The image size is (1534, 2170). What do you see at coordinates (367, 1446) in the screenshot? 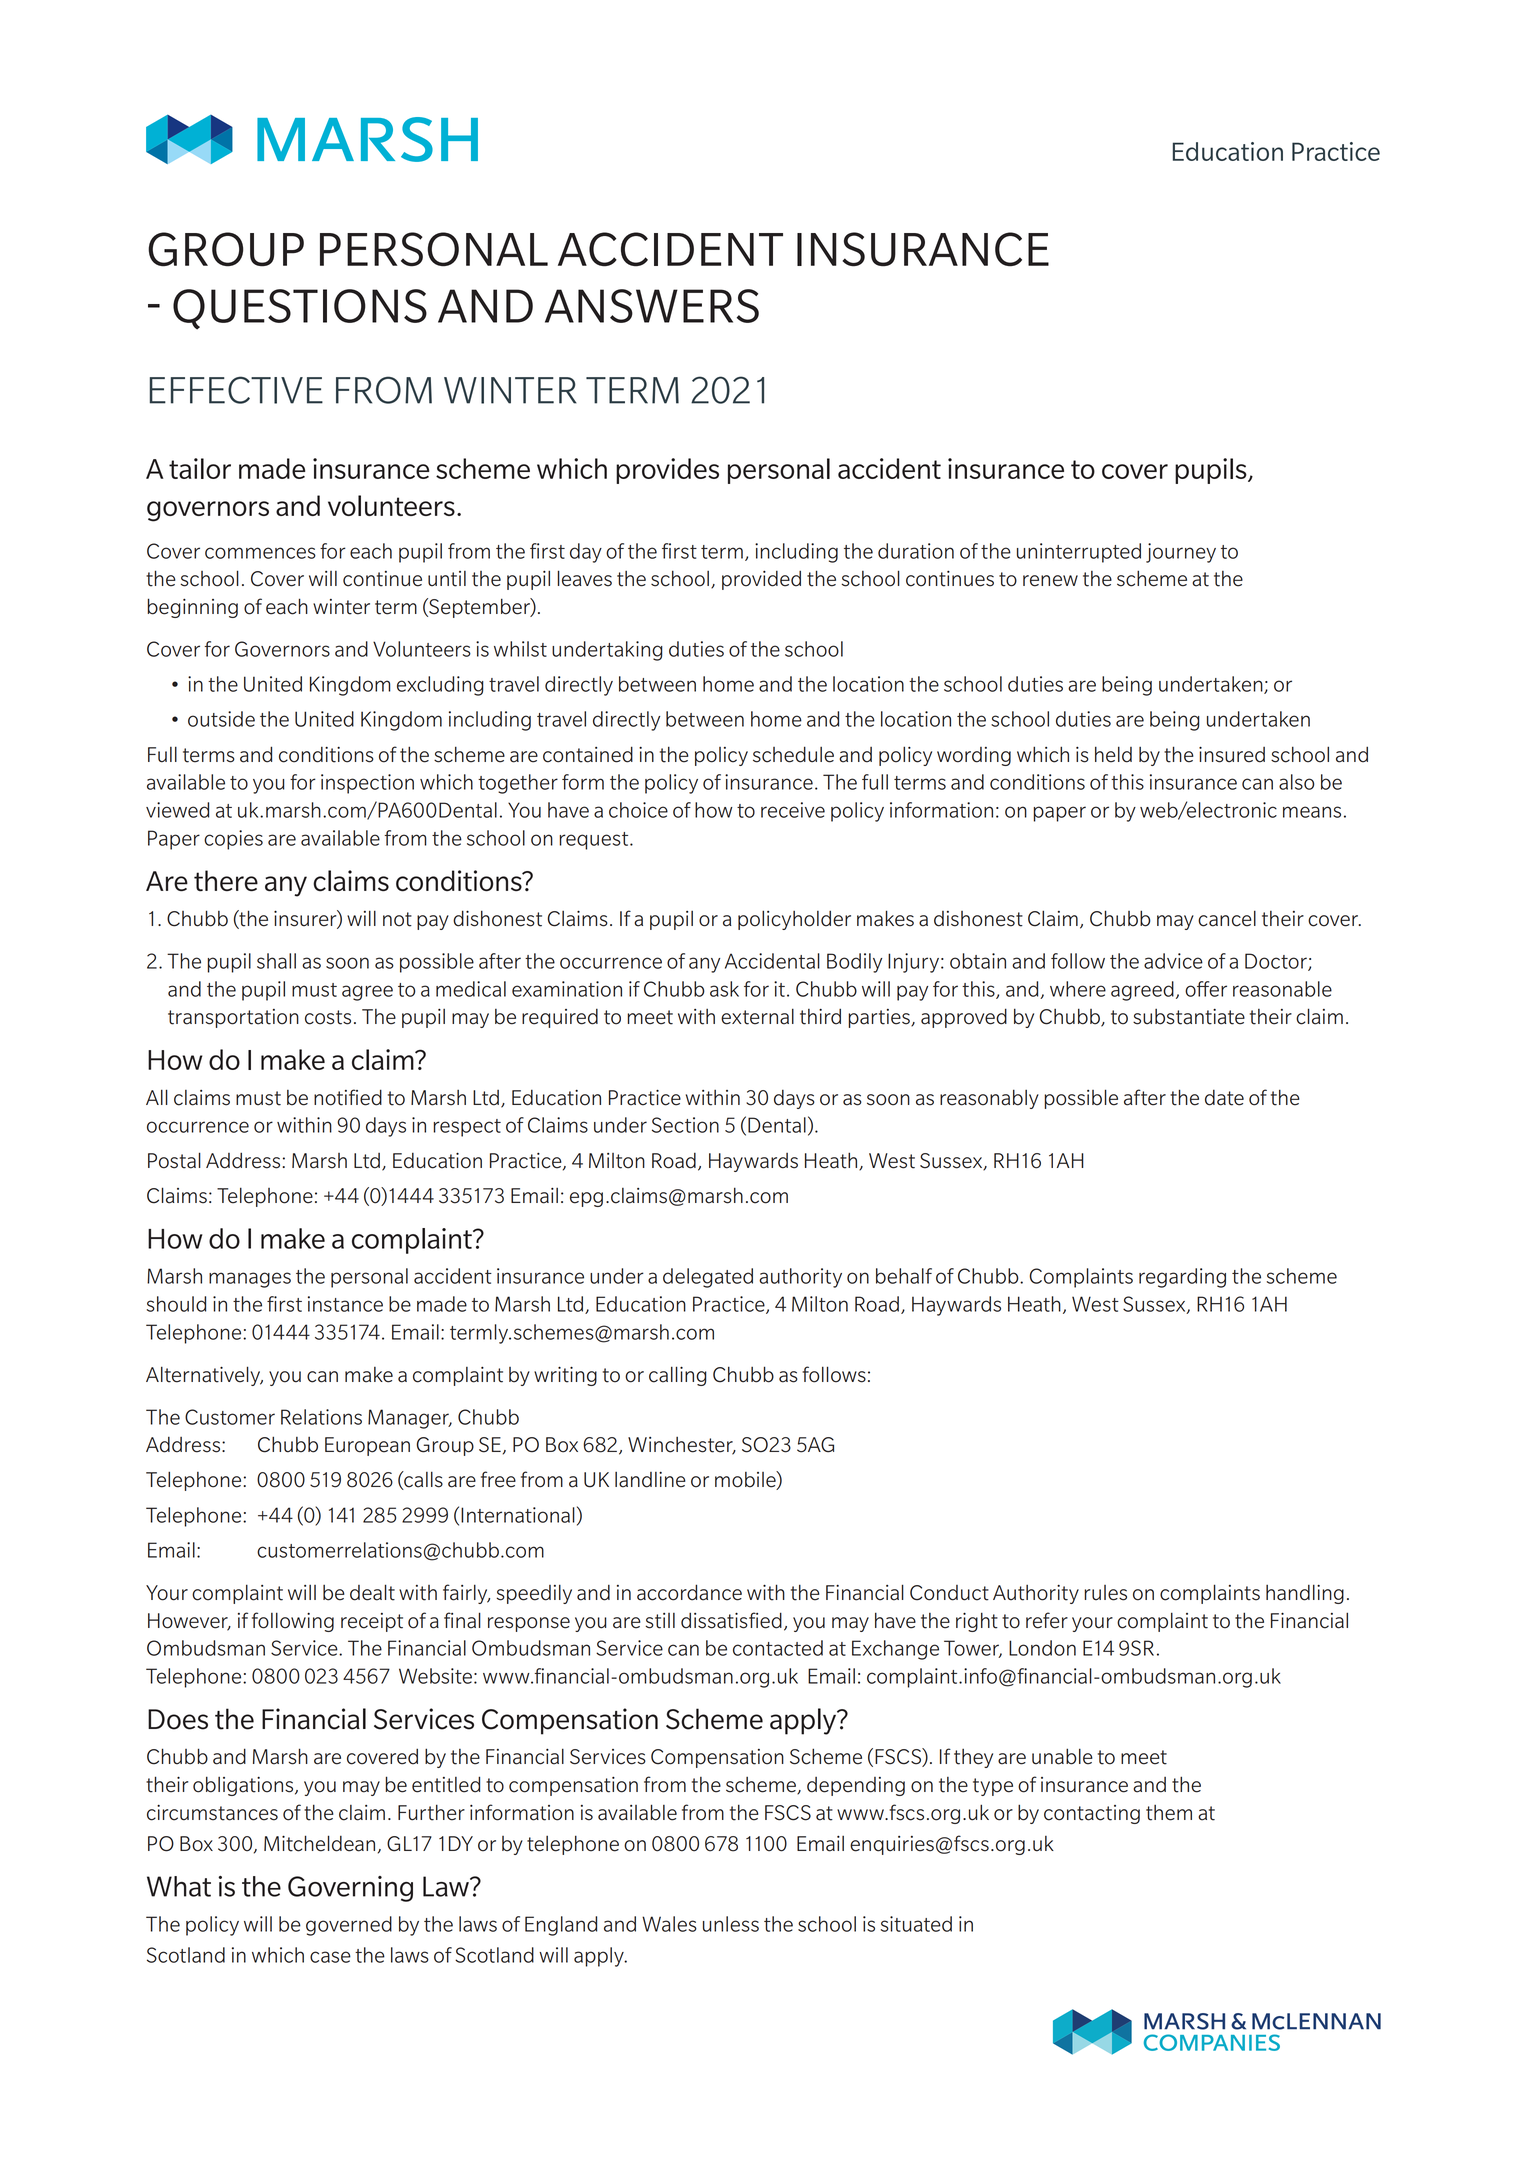
I see `European` at bounding box center [367, 1446].
